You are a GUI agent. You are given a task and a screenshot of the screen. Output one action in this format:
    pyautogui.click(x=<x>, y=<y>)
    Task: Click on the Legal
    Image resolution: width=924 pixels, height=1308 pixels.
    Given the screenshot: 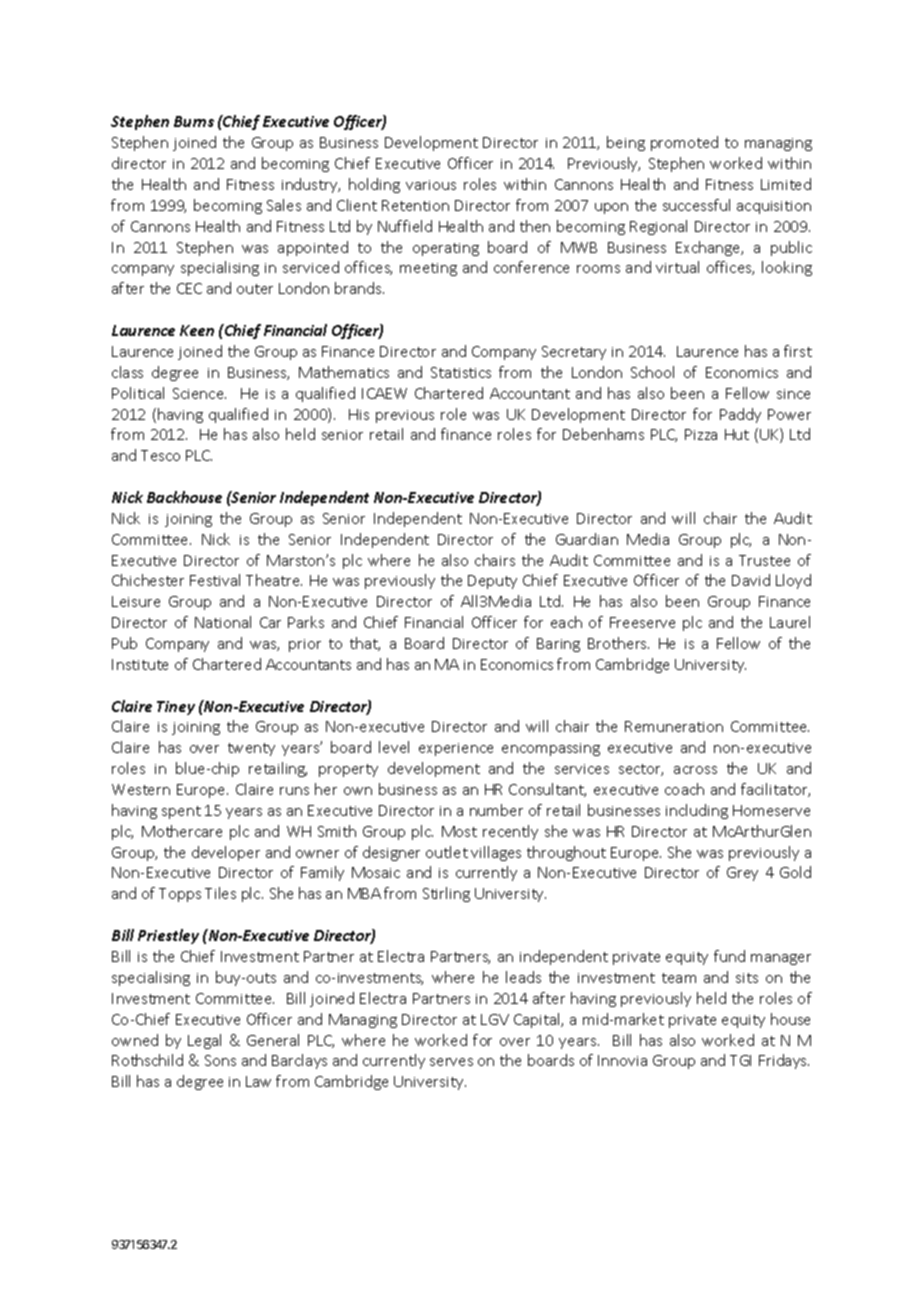 What is the action you would take?
    pyautogui.click(x=204, y=1041)
